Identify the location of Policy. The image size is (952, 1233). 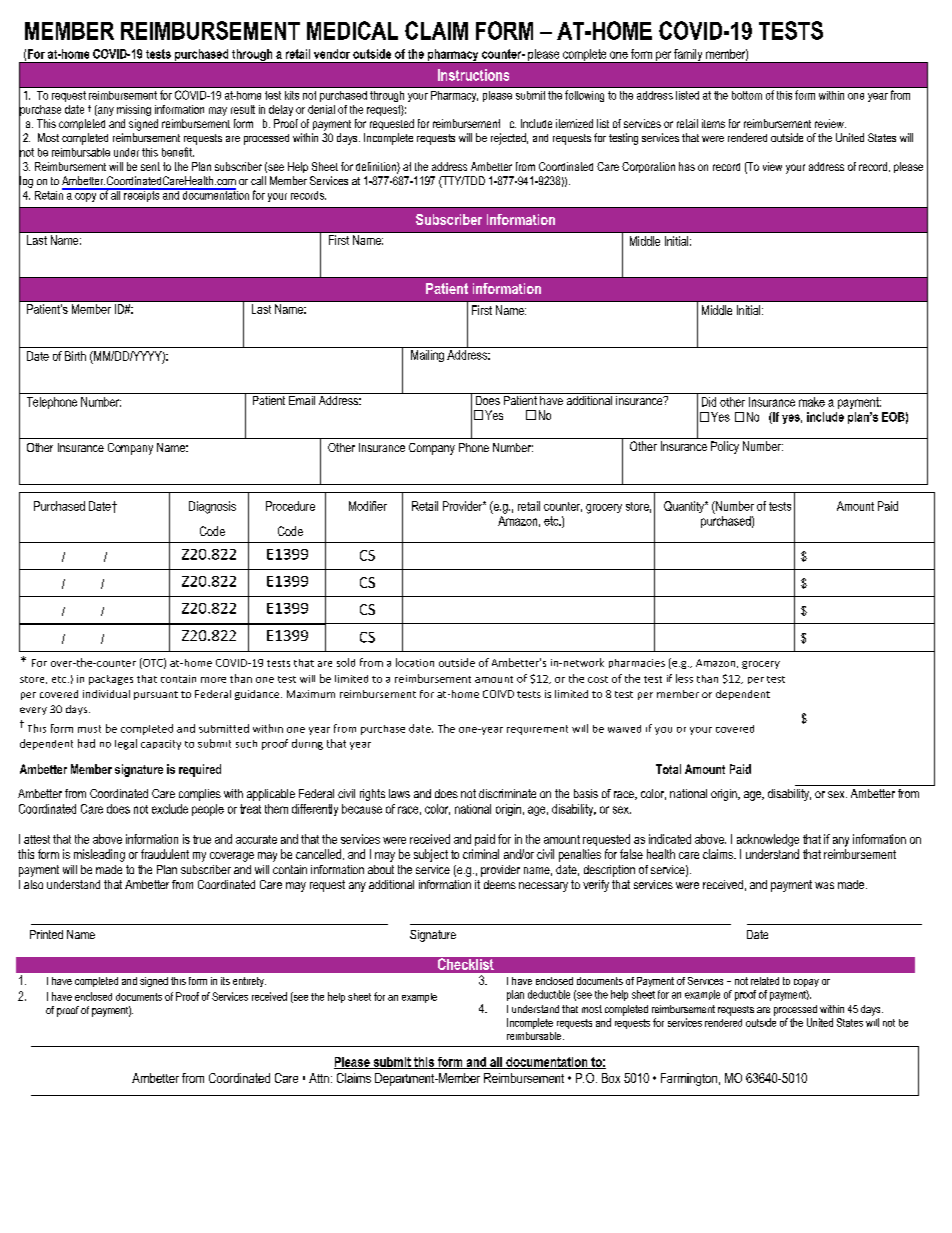
(725, 447).
